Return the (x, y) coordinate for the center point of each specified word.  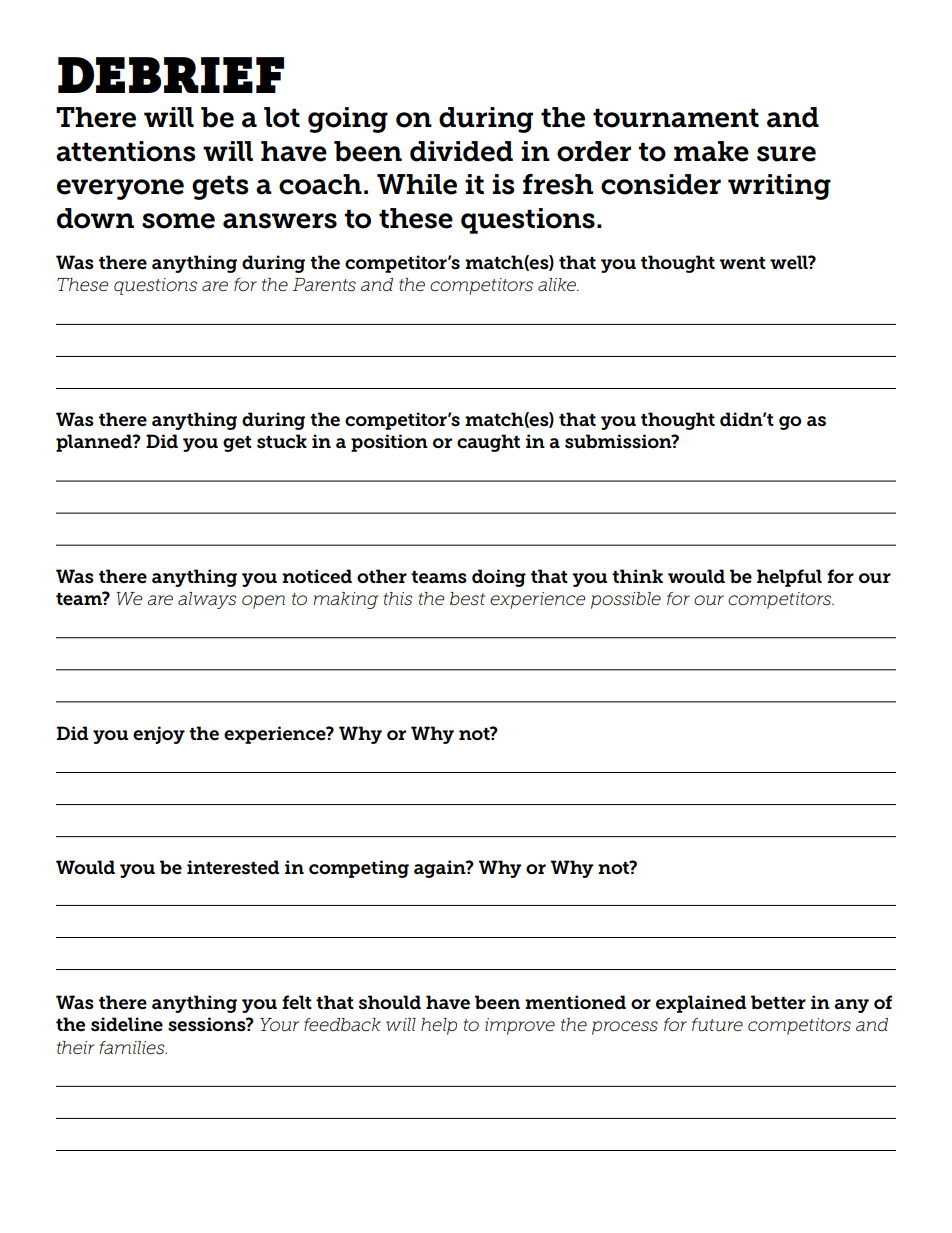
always (207, 600)
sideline (127, 1024)
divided (461, 151)
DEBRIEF (171, 75)
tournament (676, 118)
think (637, 576)
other (382, 576)
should (390, 1002)
